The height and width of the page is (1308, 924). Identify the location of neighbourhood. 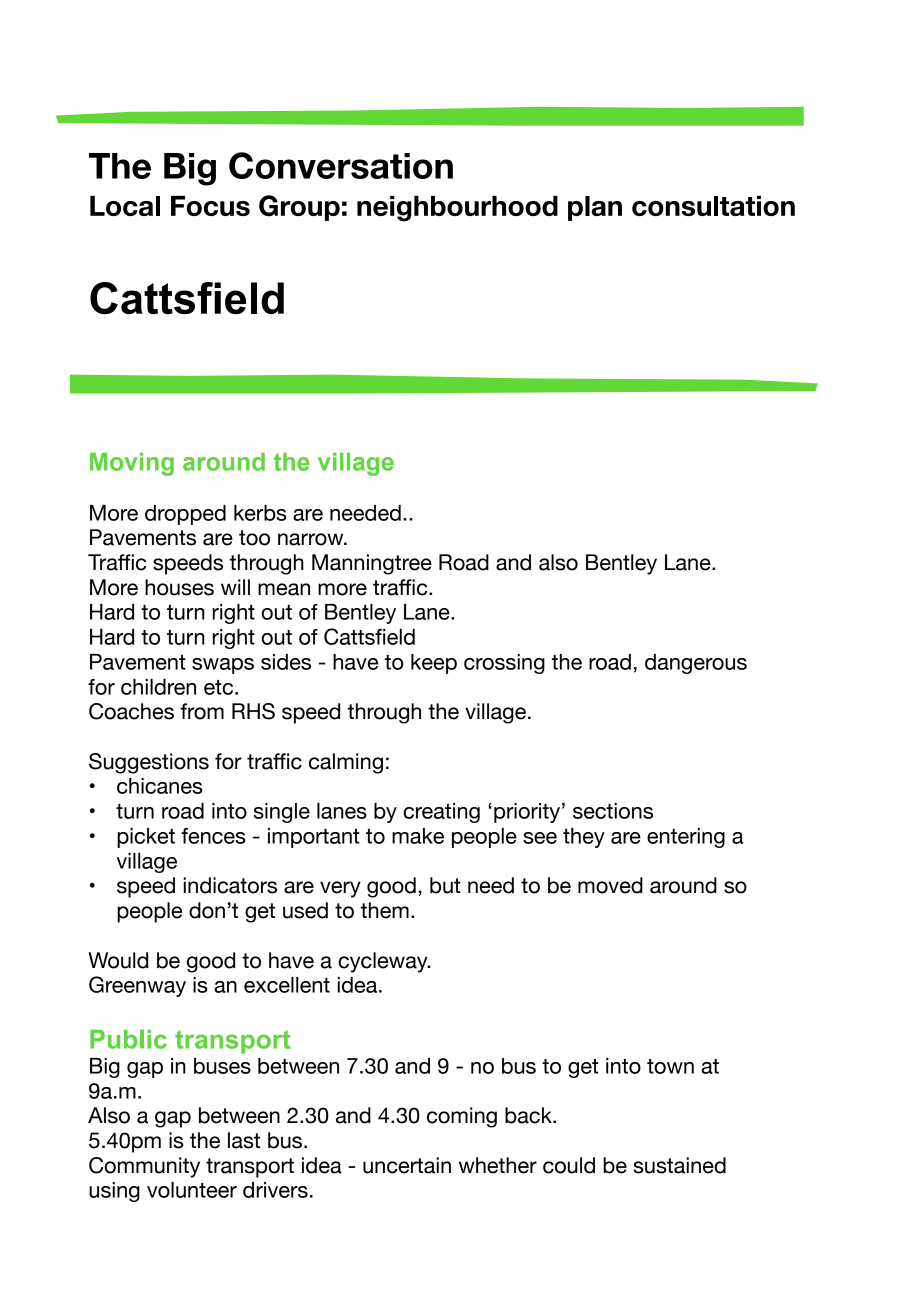
(457, 209).
